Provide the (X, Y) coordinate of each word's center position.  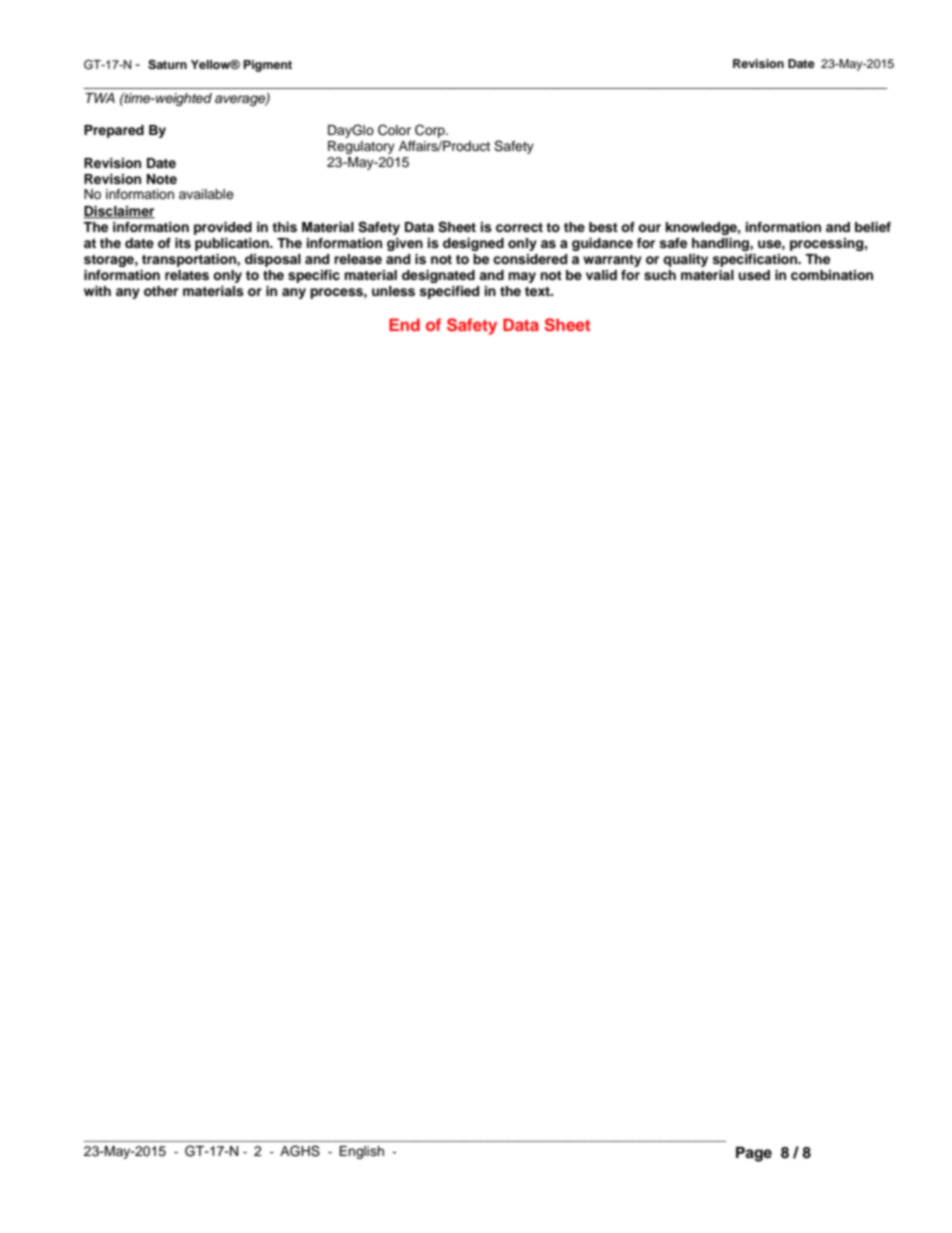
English (361, 1152)
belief (873, 227)
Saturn (167, 65)
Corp (431, 131)
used (754, 275)
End (404, 324)
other (161, 291)
